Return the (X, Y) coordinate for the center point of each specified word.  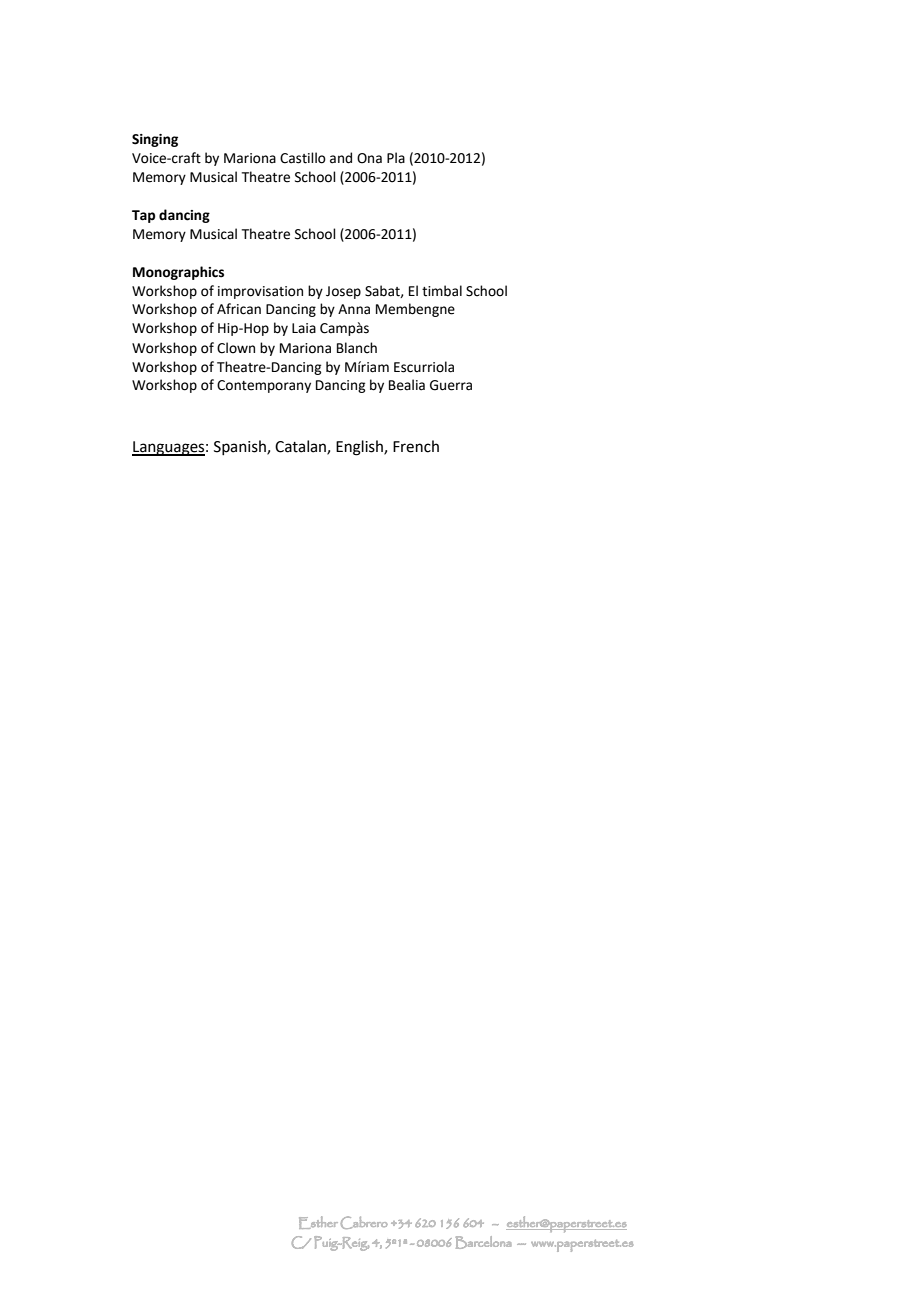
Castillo (303, 158)
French (416, 446)
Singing (155, 140)
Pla (396, 157)
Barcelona (483, 1242)
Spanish (241, 447)
